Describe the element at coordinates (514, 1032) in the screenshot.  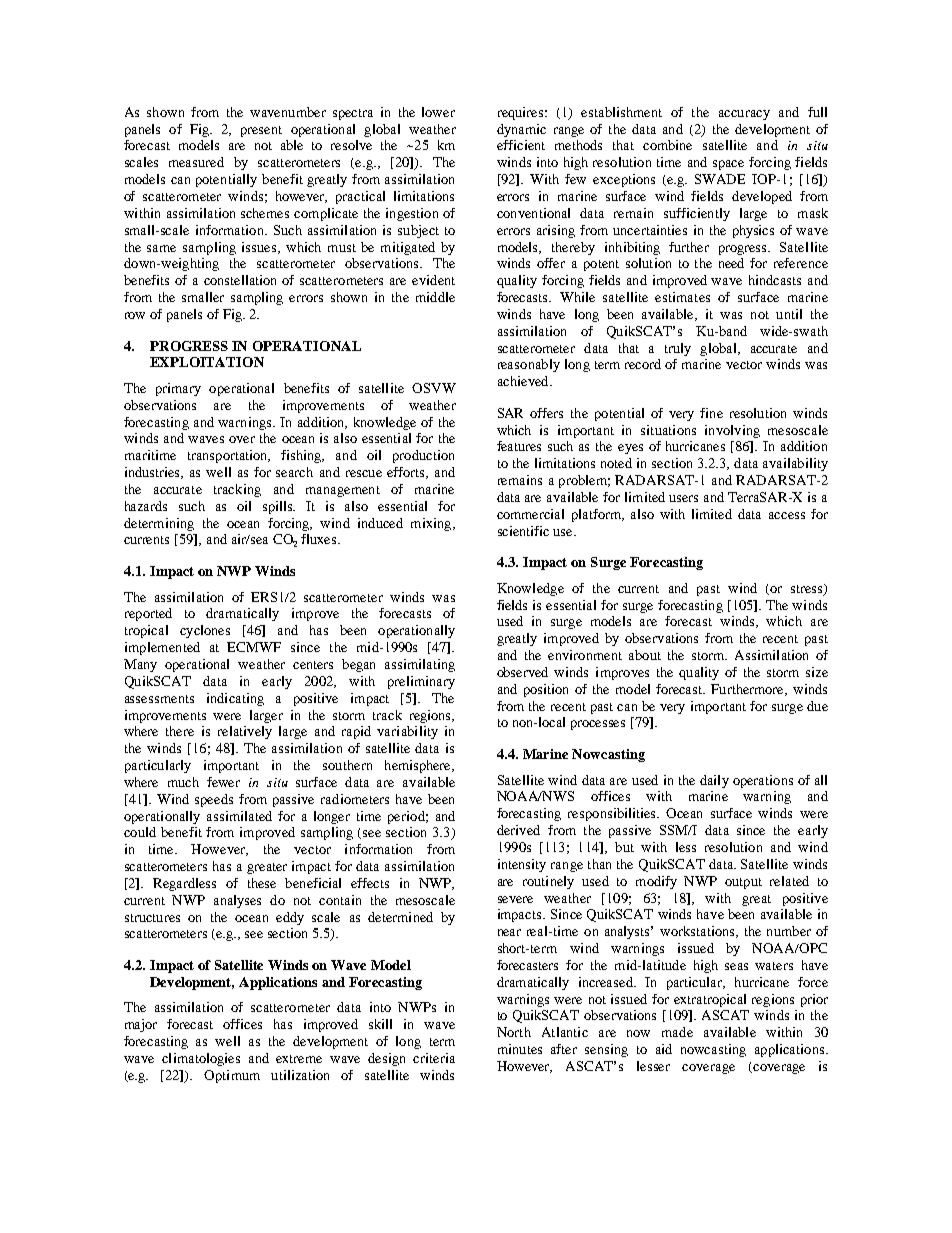
I see `North` at that location.
